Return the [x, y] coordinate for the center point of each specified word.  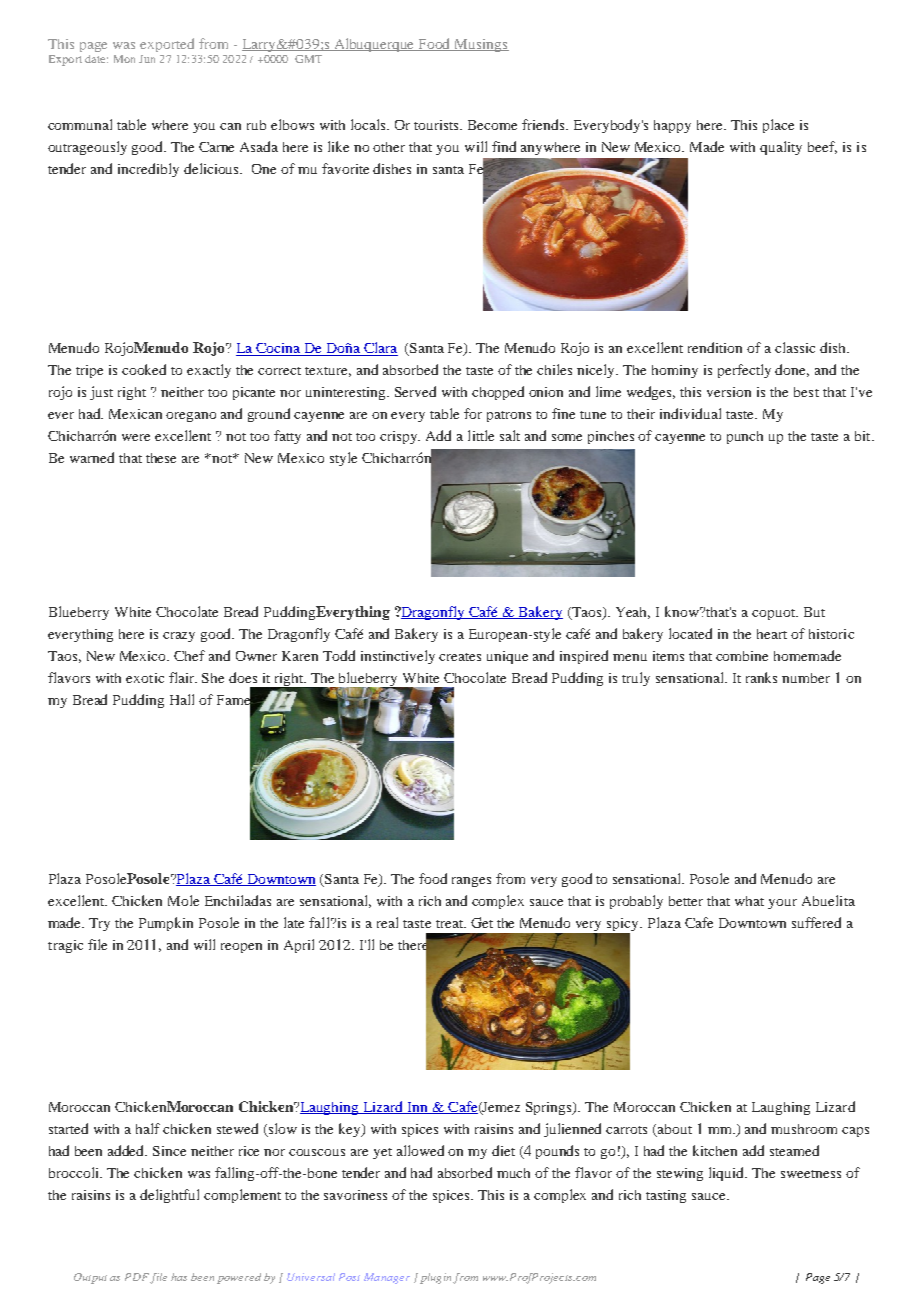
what [749, 901]
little [481, 435]
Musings [481, 45]
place [778, 126]
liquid [728, 1174]
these [161, 458]
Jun [147, 59]
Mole [183, 900]
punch [745, 437]
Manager [387, 1278]
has [179, 1277]
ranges [471, 882]
